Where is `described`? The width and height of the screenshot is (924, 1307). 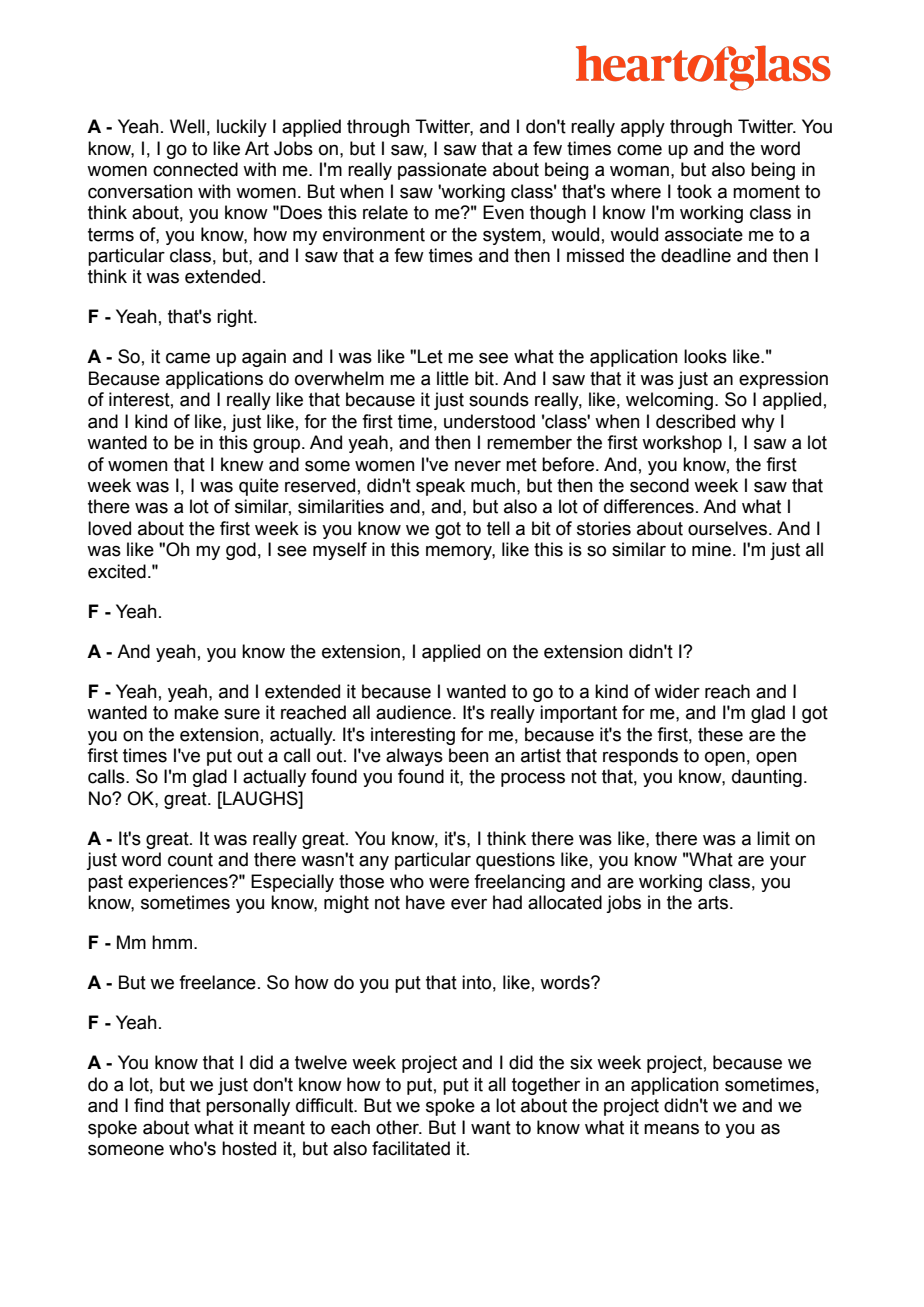
described is located at coordinates (695, 421).
